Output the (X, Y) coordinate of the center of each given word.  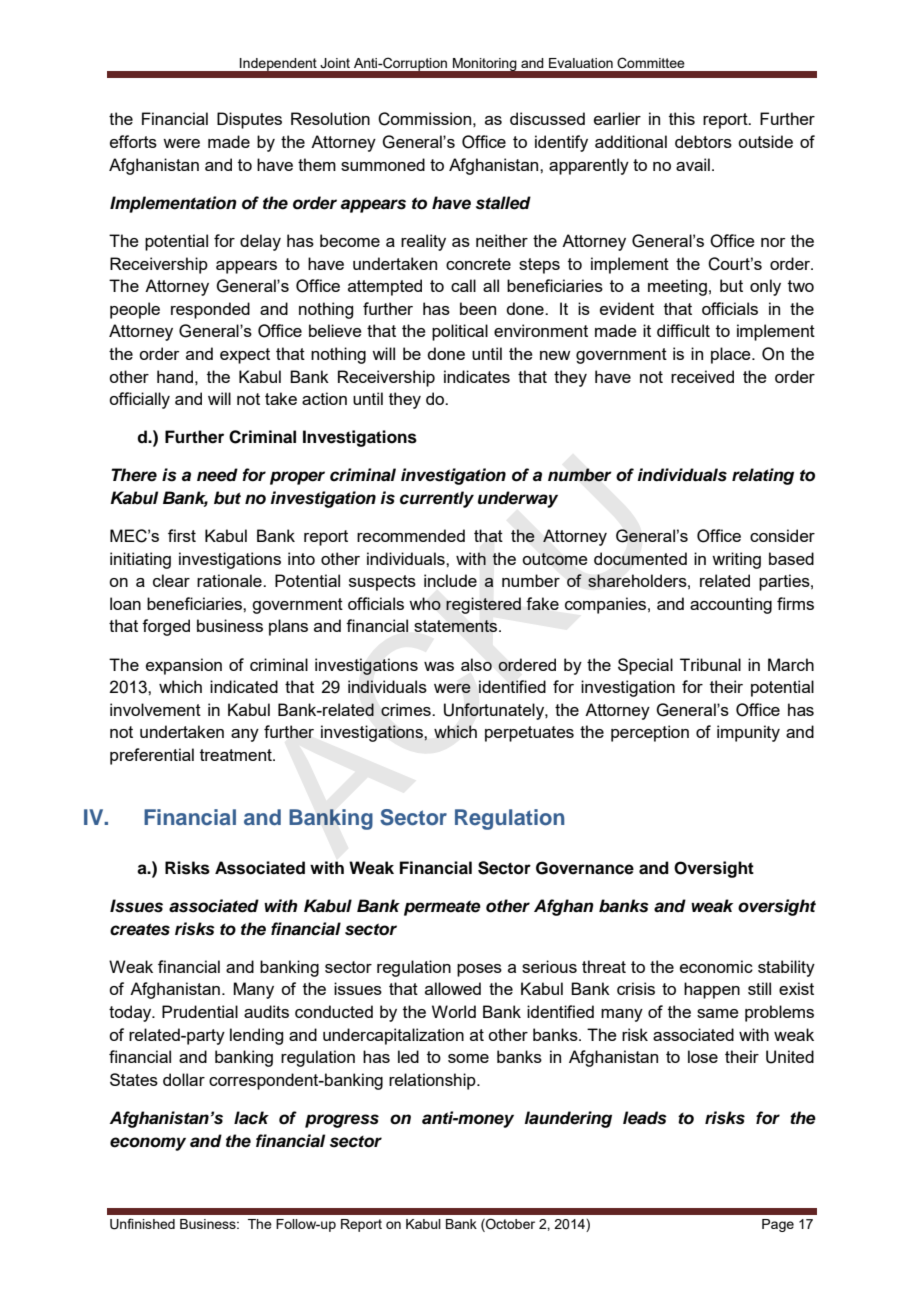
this (682, 118)
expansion (184, 666)
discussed (547, 118)
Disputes (249, 120)
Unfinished (142, 1224)
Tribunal (710, 664)
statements (457, 626)
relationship (433, 1081)
